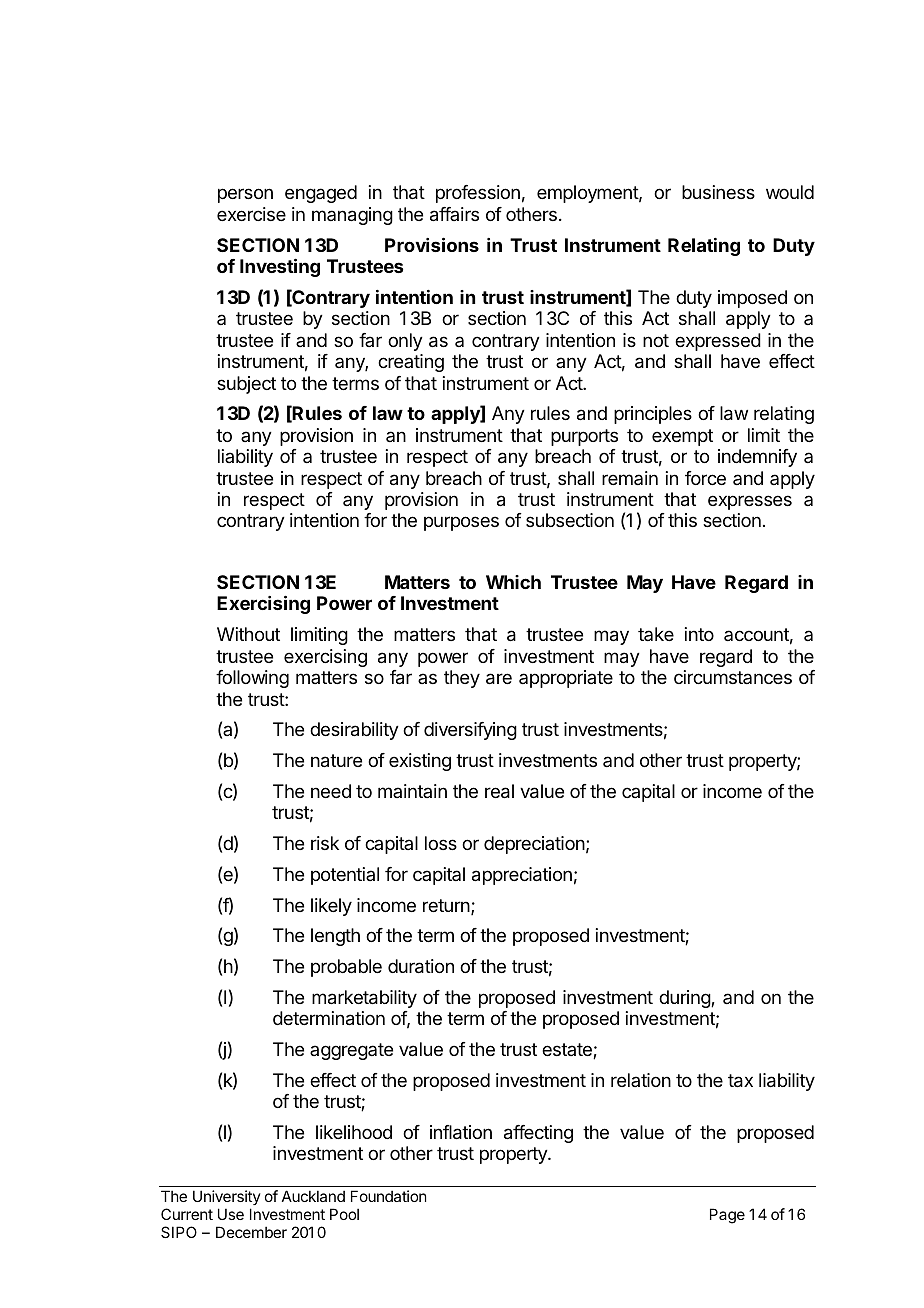 This document has width=924, height=1308. I want to click on diversifying, so click(470, 731).
